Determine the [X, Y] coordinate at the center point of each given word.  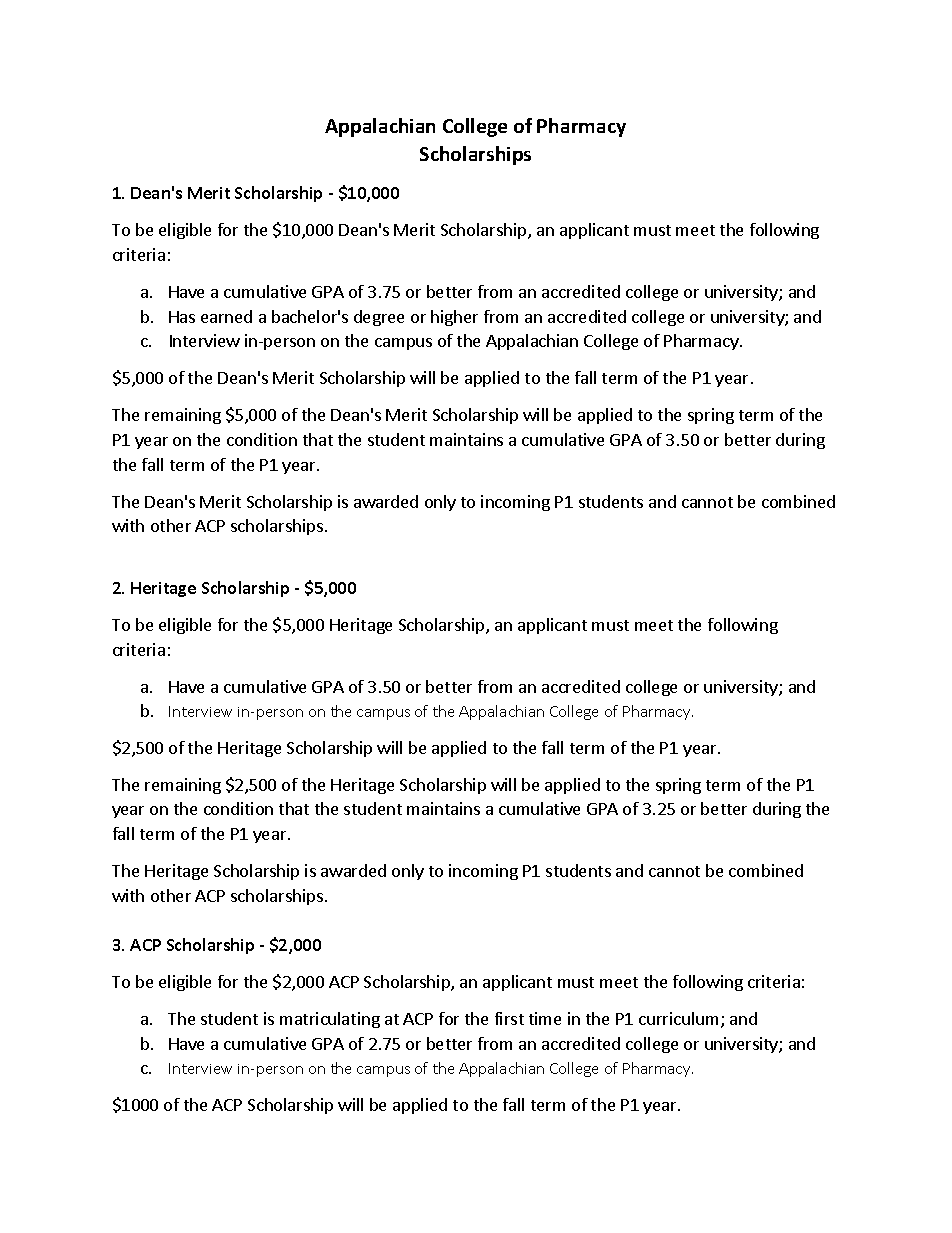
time [545, 1018]
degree [379, 318]
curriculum [678, 1018]
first [509, 1018]
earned [226, 316]
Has [182, 317]
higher [454, 318]
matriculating [330, 1020]
